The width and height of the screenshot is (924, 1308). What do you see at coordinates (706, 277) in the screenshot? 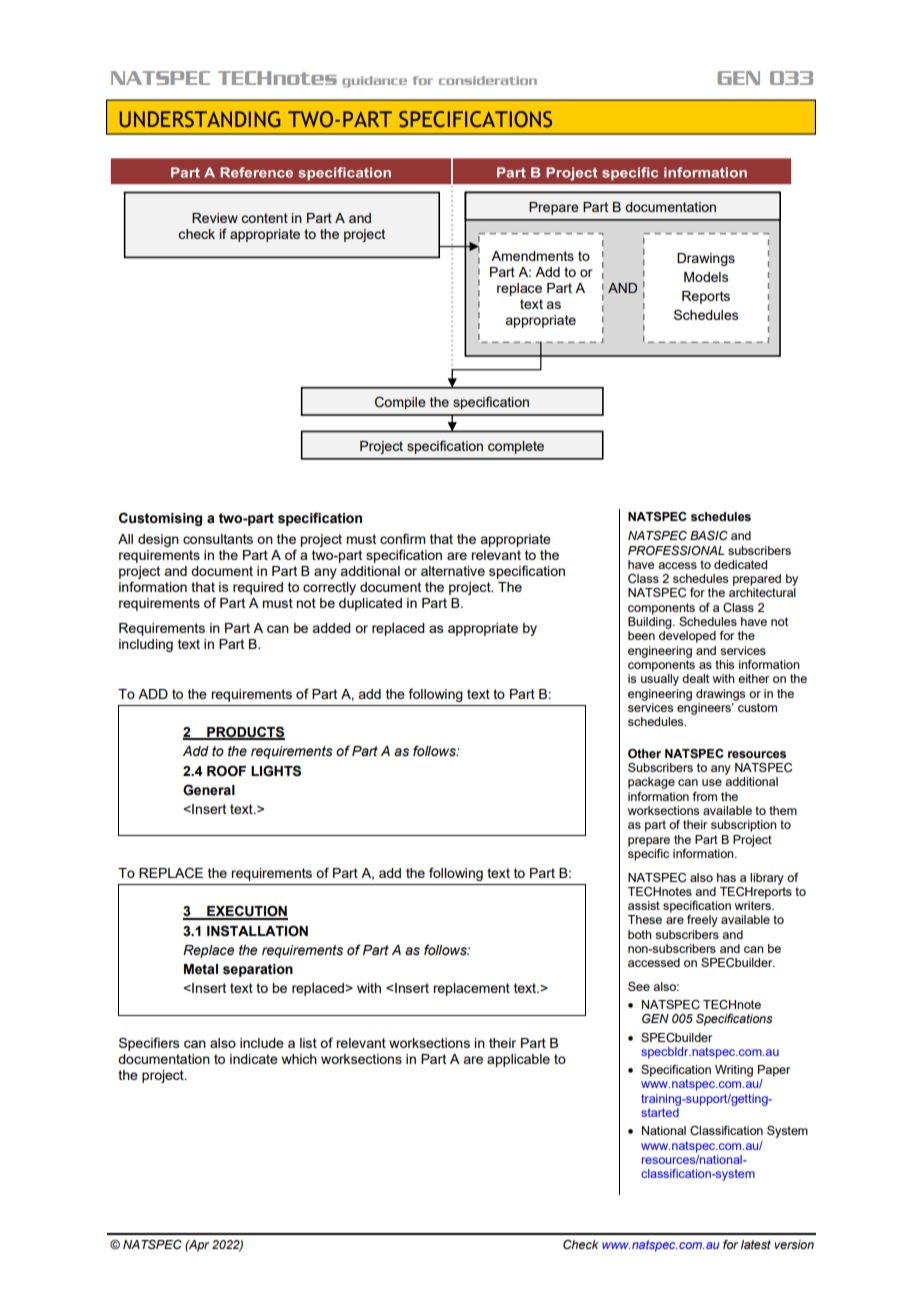
I see `Models` at bounding box center [706, 277].
